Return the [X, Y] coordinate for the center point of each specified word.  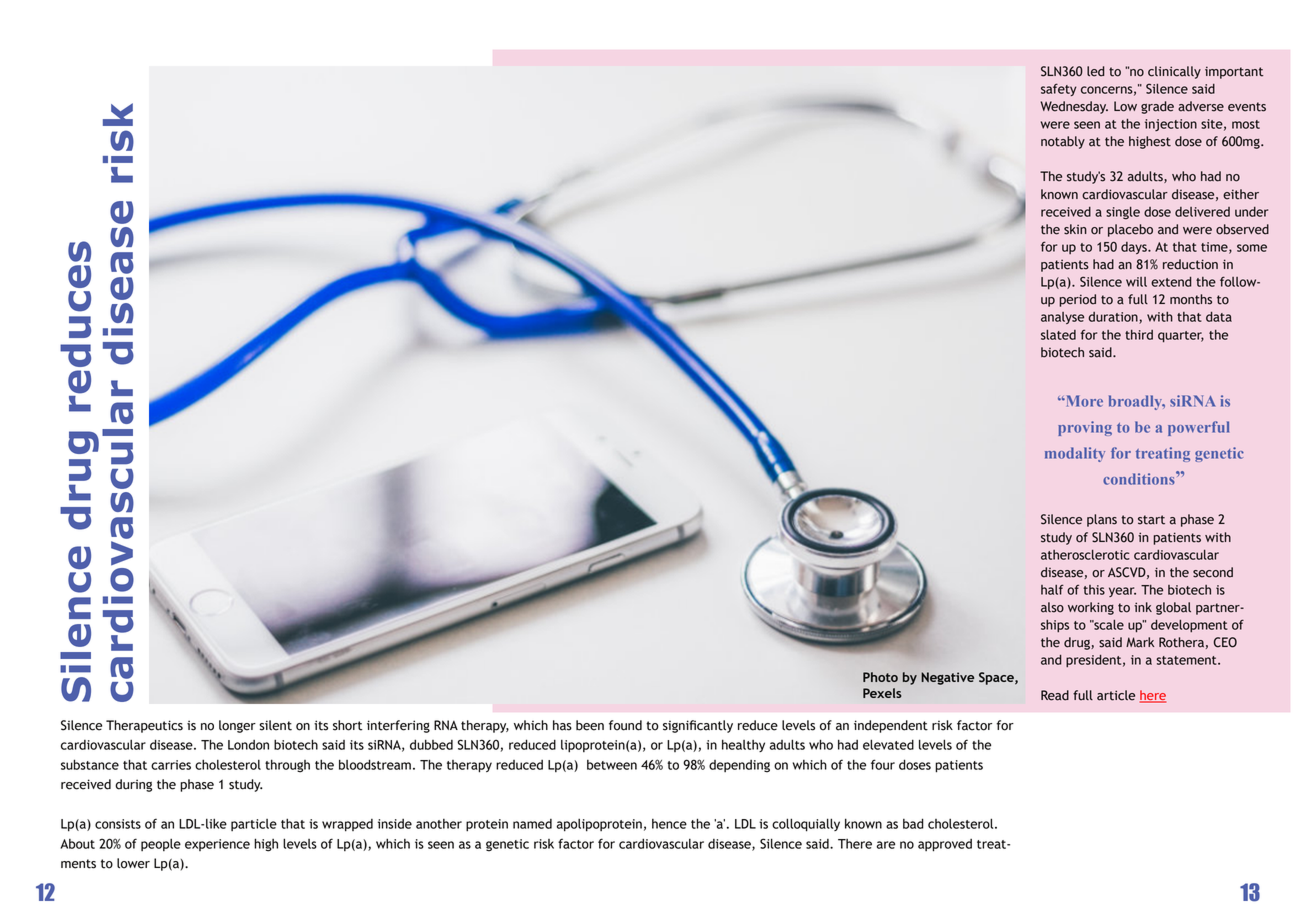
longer [237, 726]
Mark [1140, 642]
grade [1157, 107]
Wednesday [1074, 107]
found [625, 725]
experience [217, 845]
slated [1058, 335]
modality [1075, 454]
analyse [1062, 318]
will [1136, 282]
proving [1085, 428]
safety [1059, 89]
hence [669, 824]
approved [945, 845]
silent [275, 725]
